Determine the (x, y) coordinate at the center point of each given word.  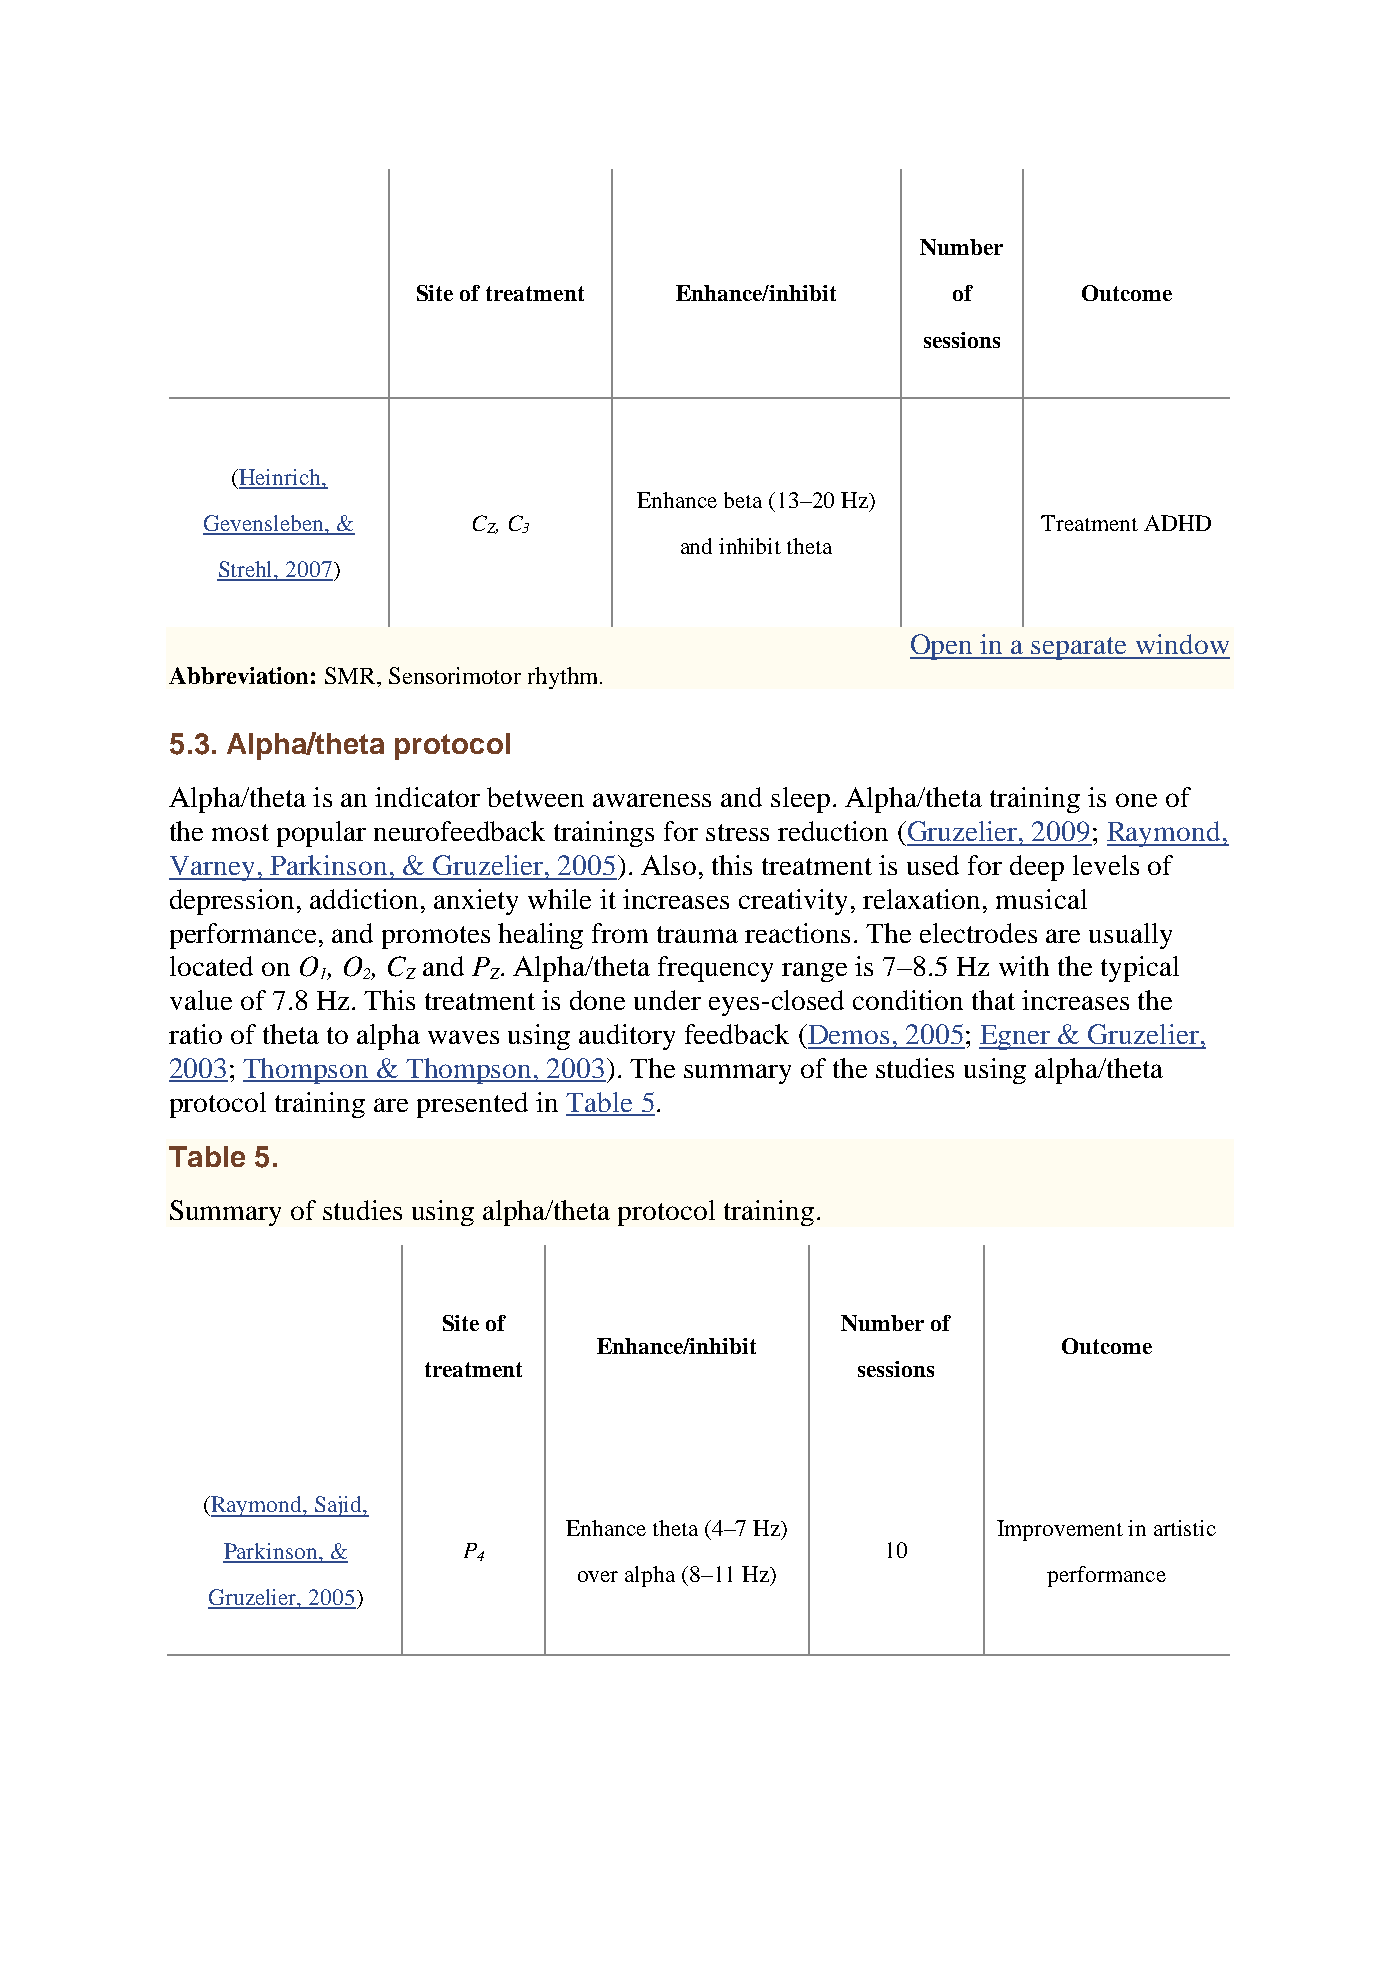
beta (743, 500)
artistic (1185, 1528)
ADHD (1177, 523)
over (598, 1576)
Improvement (1060, 1530)
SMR (351, 675)
